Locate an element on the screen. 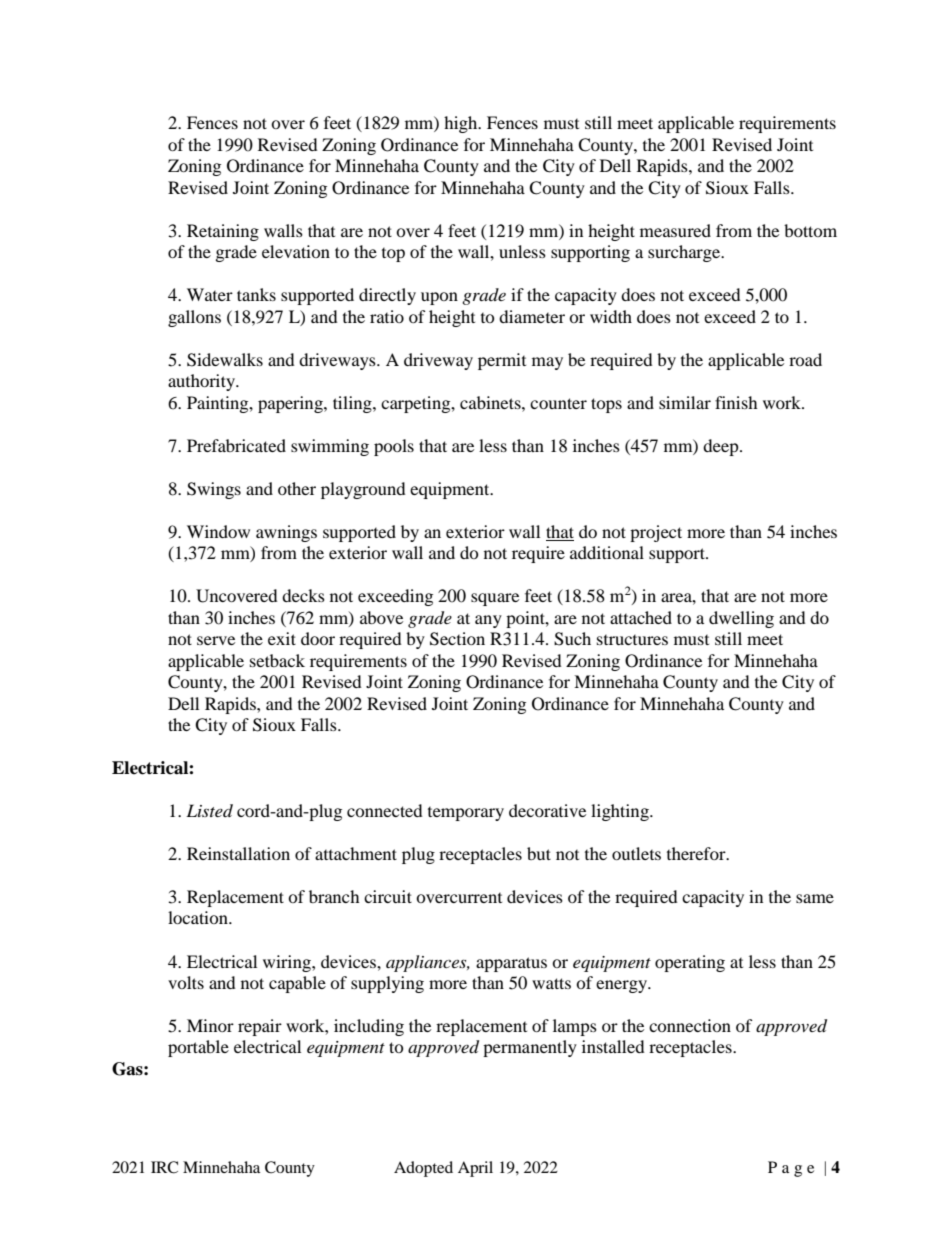 This screenshot has height=1233, width=952. portable is located at coordinates (198, 1048).
